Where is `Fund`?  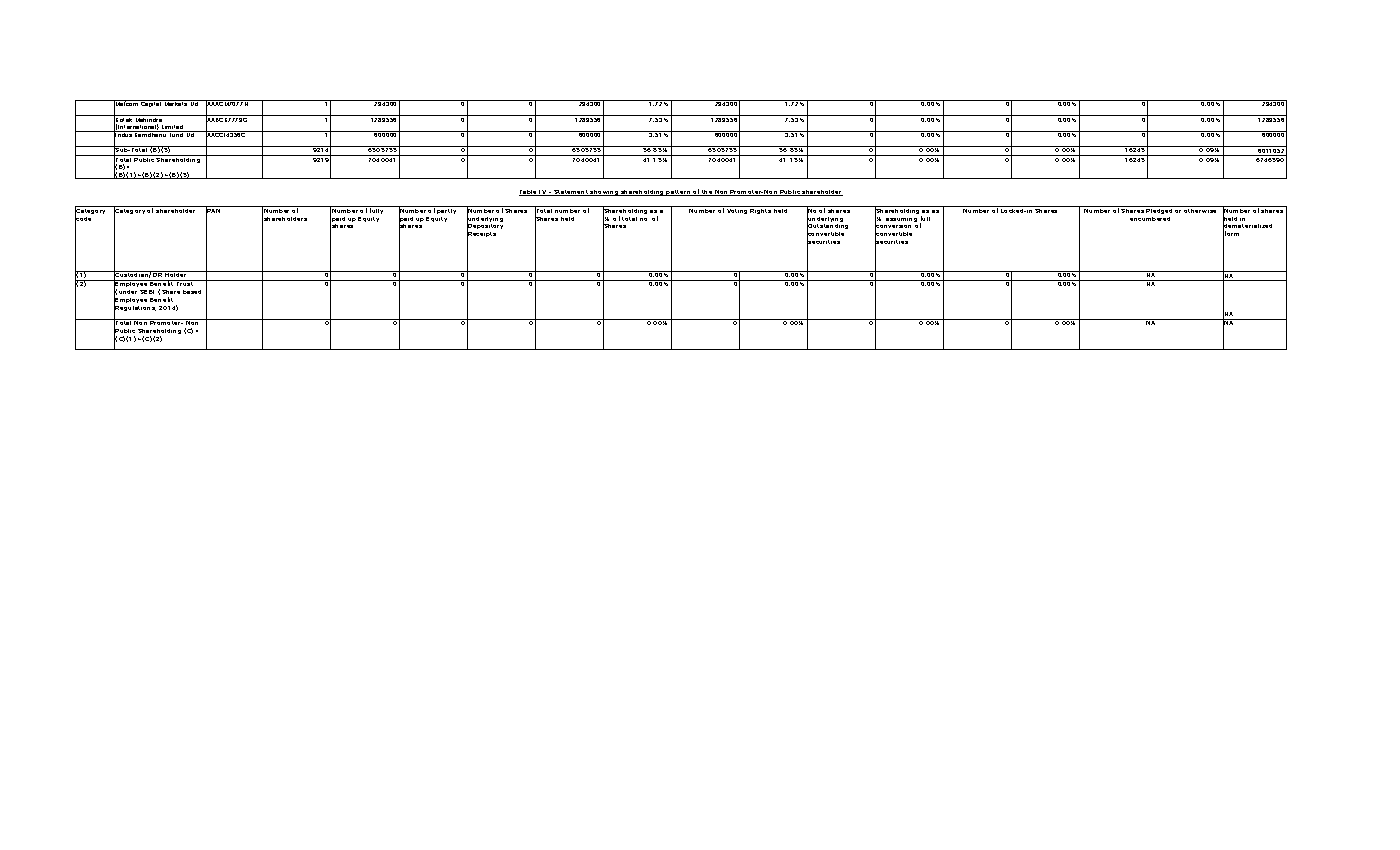
Fund is located at coordinates (176, 134).
